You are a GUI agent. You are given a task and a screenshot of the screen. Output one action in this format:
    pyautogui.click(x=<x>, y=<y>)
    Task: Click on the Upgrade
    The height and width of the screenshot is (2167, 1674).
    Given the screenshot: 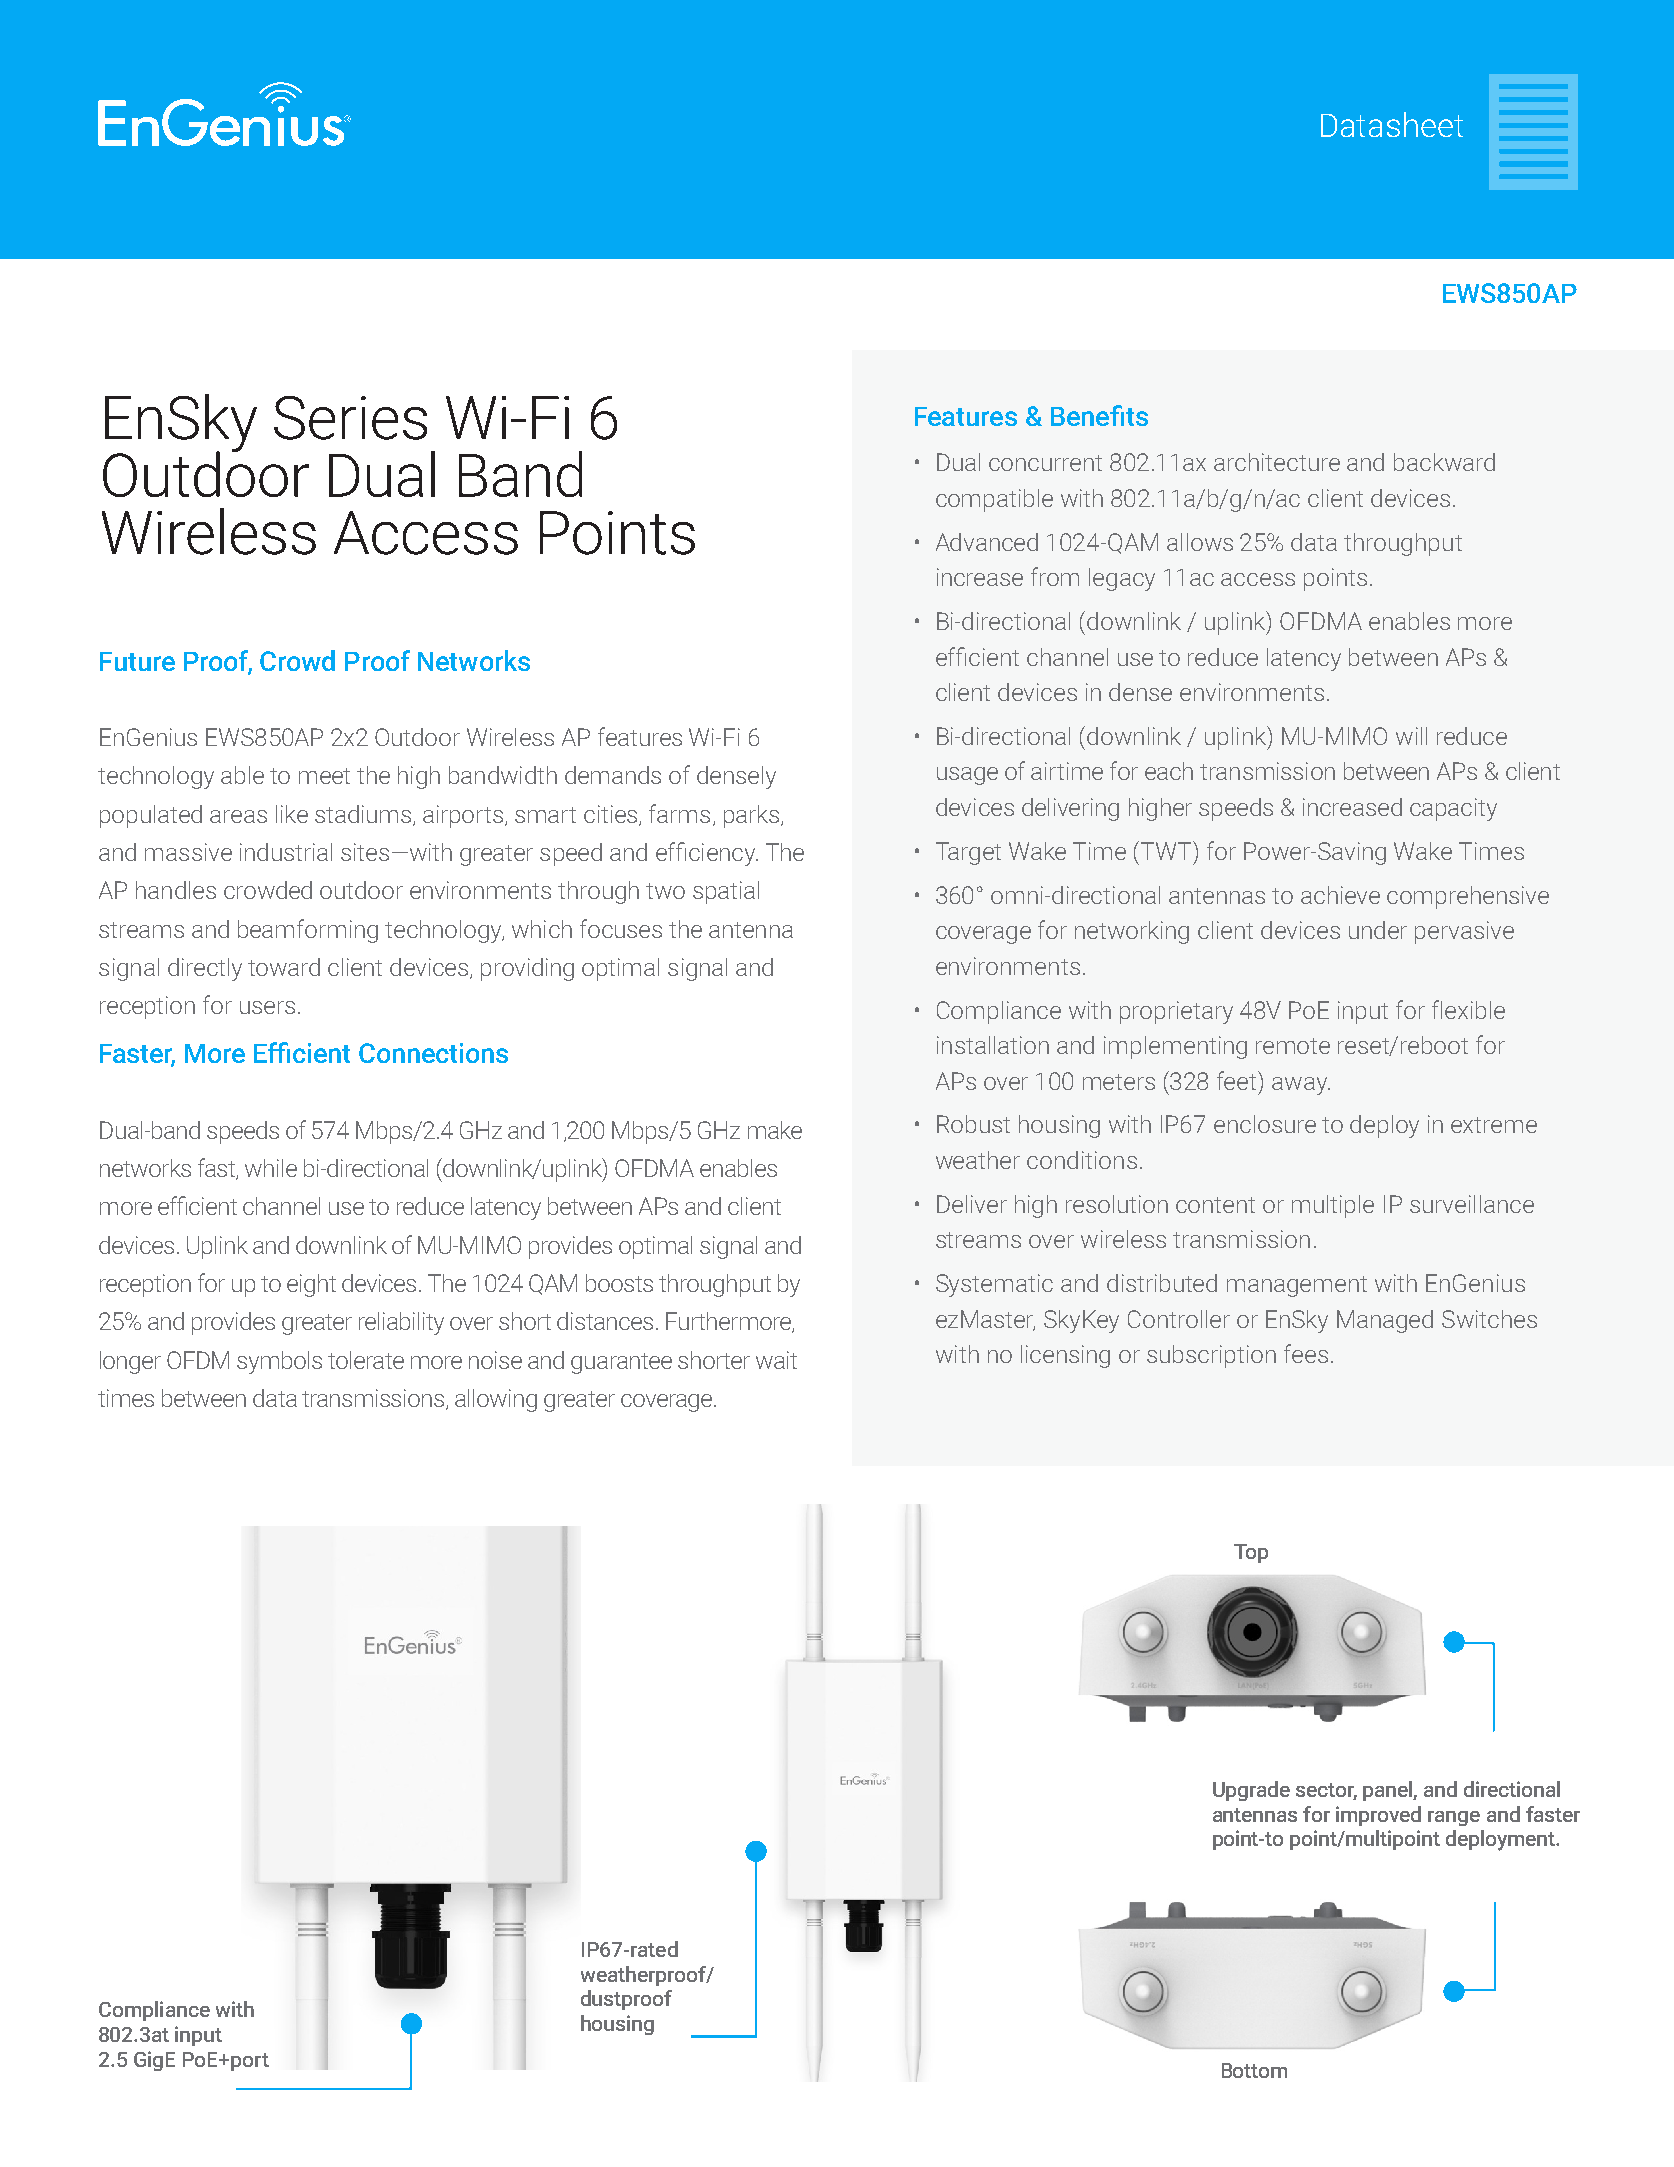 What is the action you would take?
    pyautogui.click(x=1251, y=1791)
